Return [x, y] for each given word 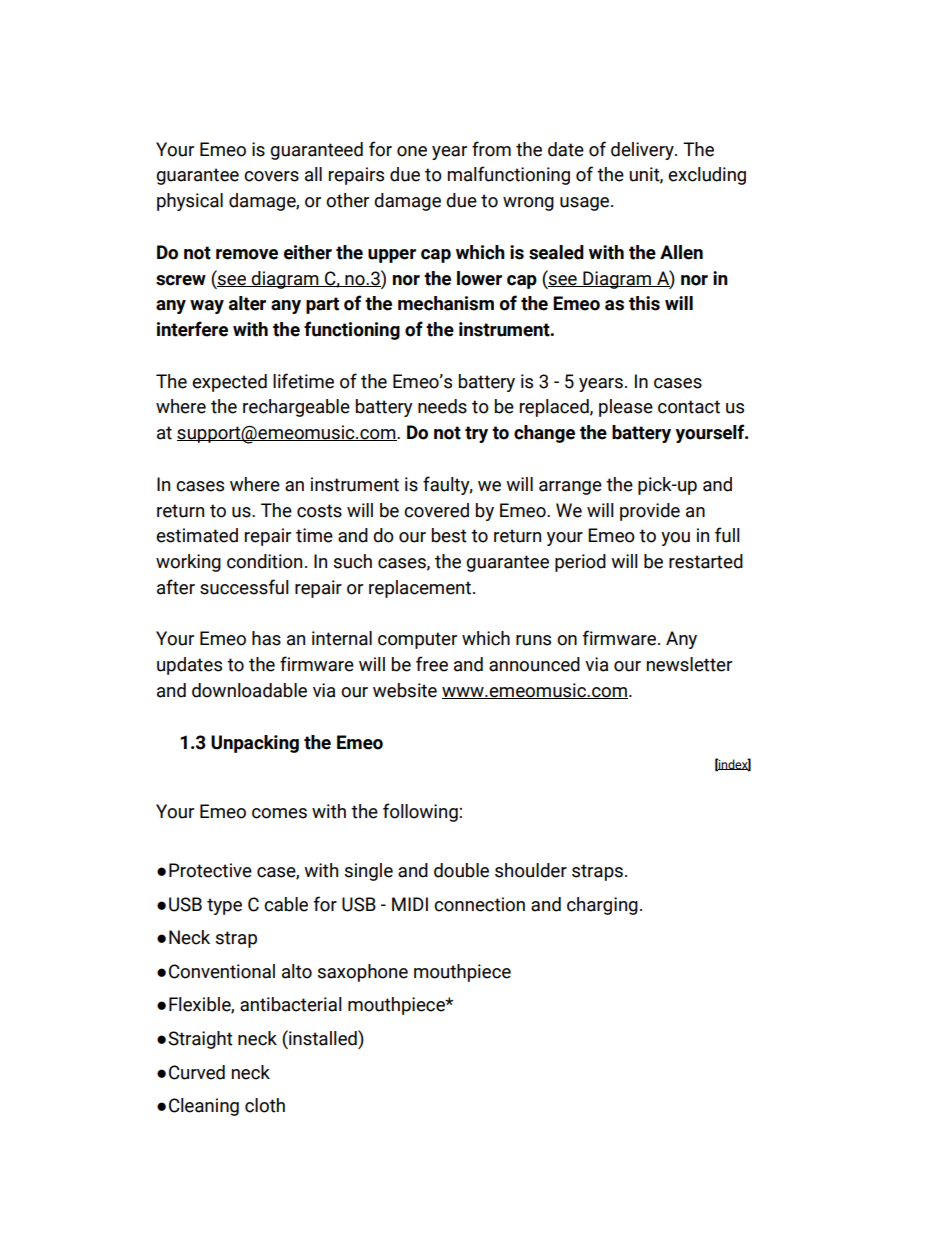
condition [264, 561]
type [224, 906]
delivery [643, 151]
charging [602, 906]
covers [271, 176]
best [449, 535]
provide [650, 512]
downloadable [249, 690]
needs [442, 406]
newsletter [689, 664]
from [491, 149]
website [405, 690]
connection [479, 904]
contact [689, 407]
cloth [265, 1105]
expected [229, 383]
